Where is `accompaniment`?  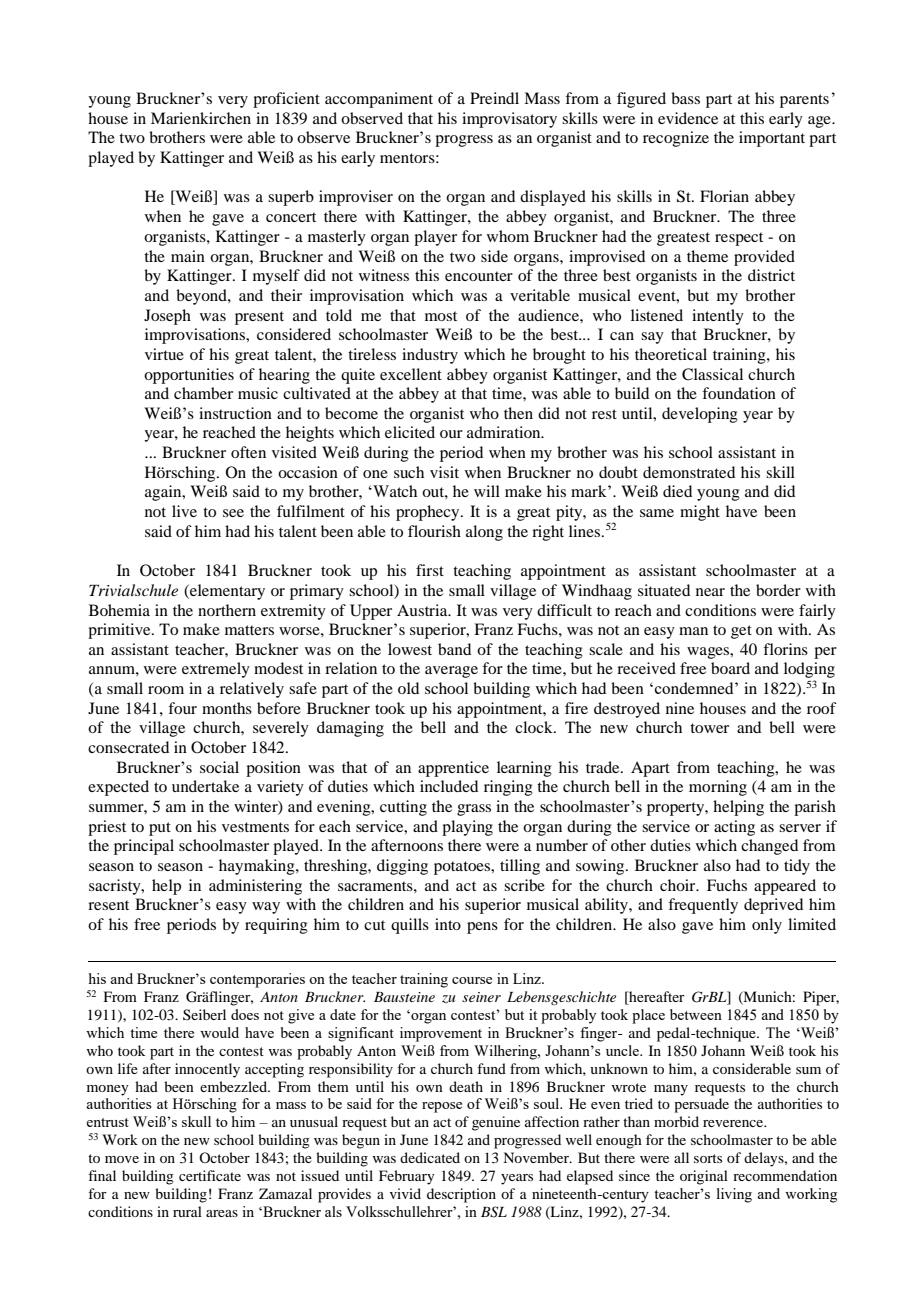 accompaniment is located at coordinates (379, 100).
